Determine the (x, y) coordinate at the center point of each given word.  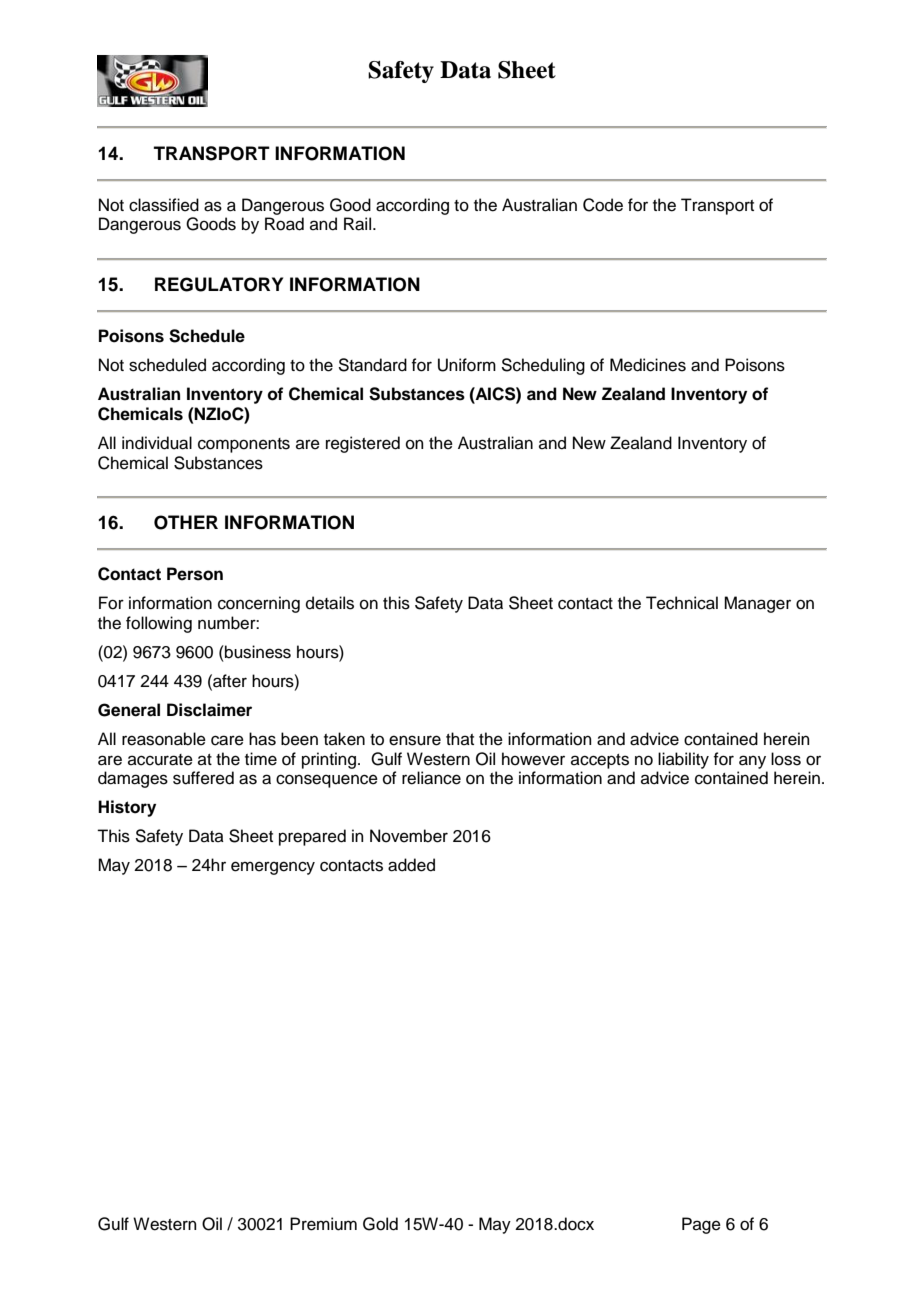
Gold (380, 1224)
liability (683, 760)
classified (164, 205)
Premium (323, 1224)
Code (603, 205)
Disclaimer (209, 710)
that (460, 738)
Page (701, 1225)
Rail (357, 224)
